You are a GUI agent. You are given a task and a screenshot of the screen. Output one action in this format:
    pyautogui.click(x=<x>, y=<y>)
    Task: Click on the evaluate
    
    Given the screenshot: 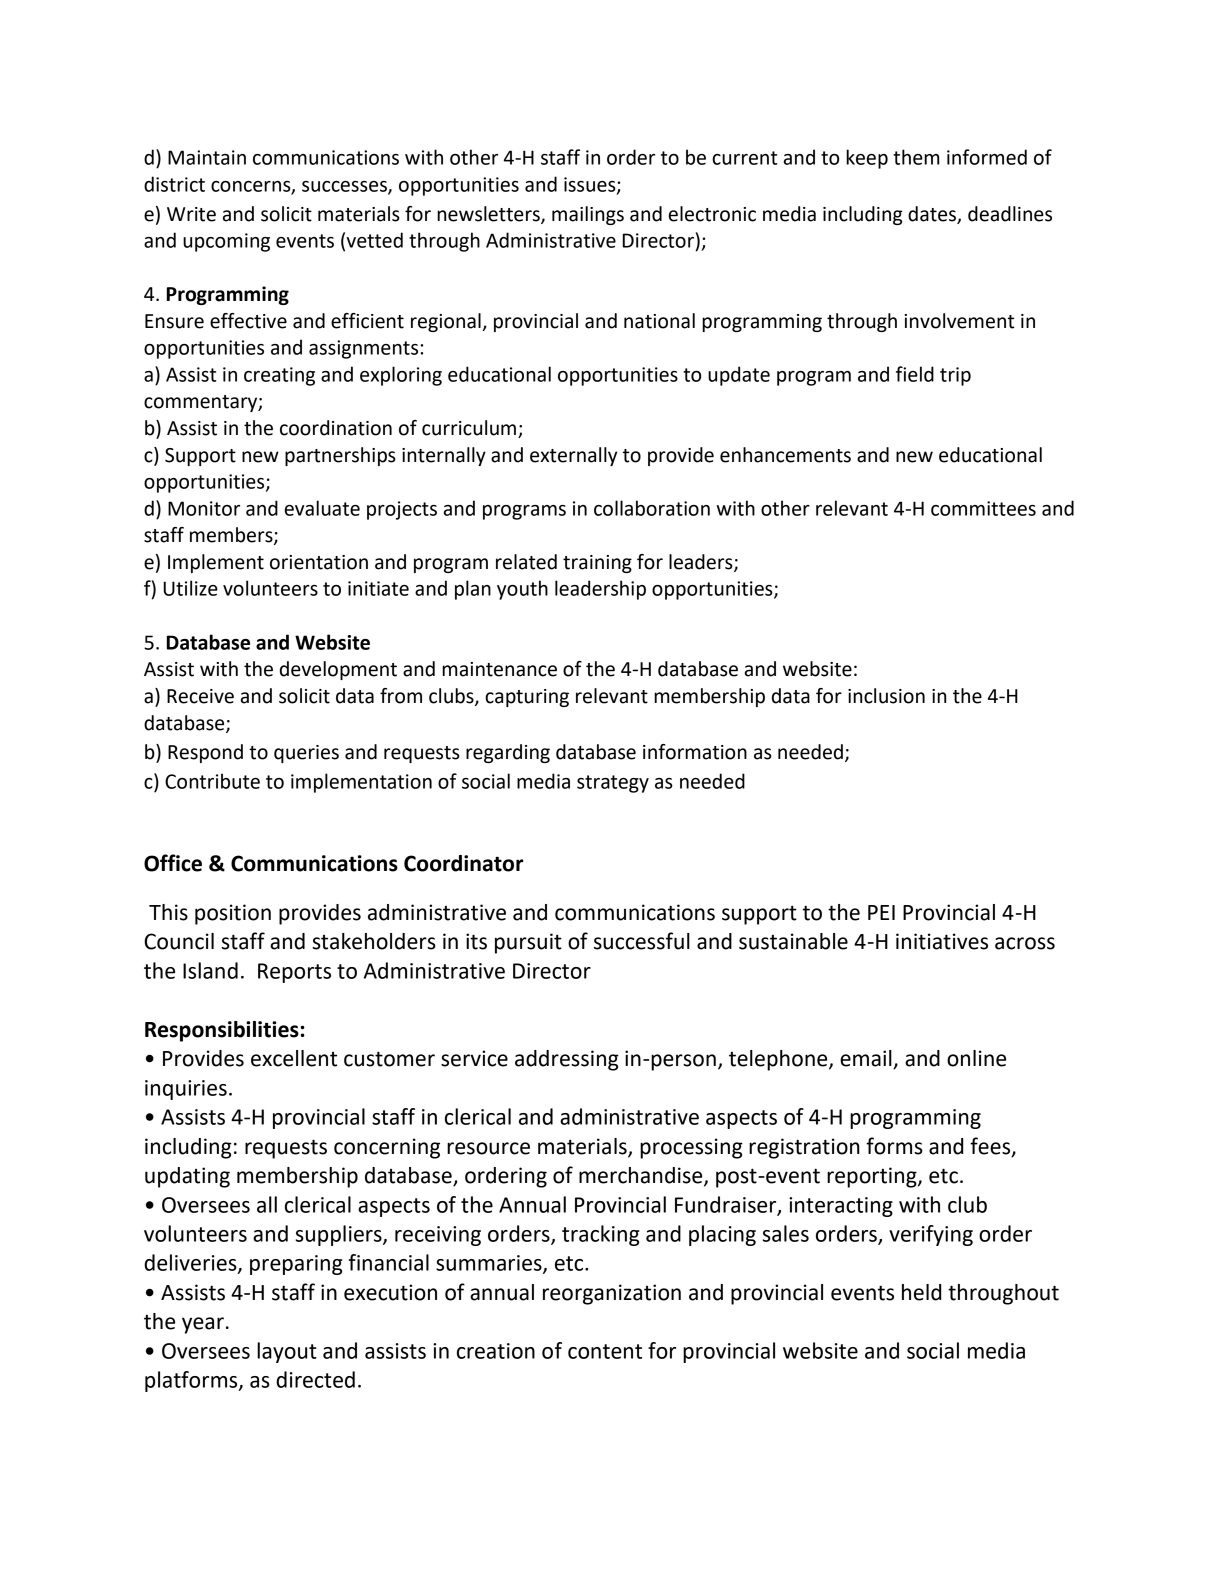 What is the action you would take?
    pyautogui.click(x=322, y=508)
